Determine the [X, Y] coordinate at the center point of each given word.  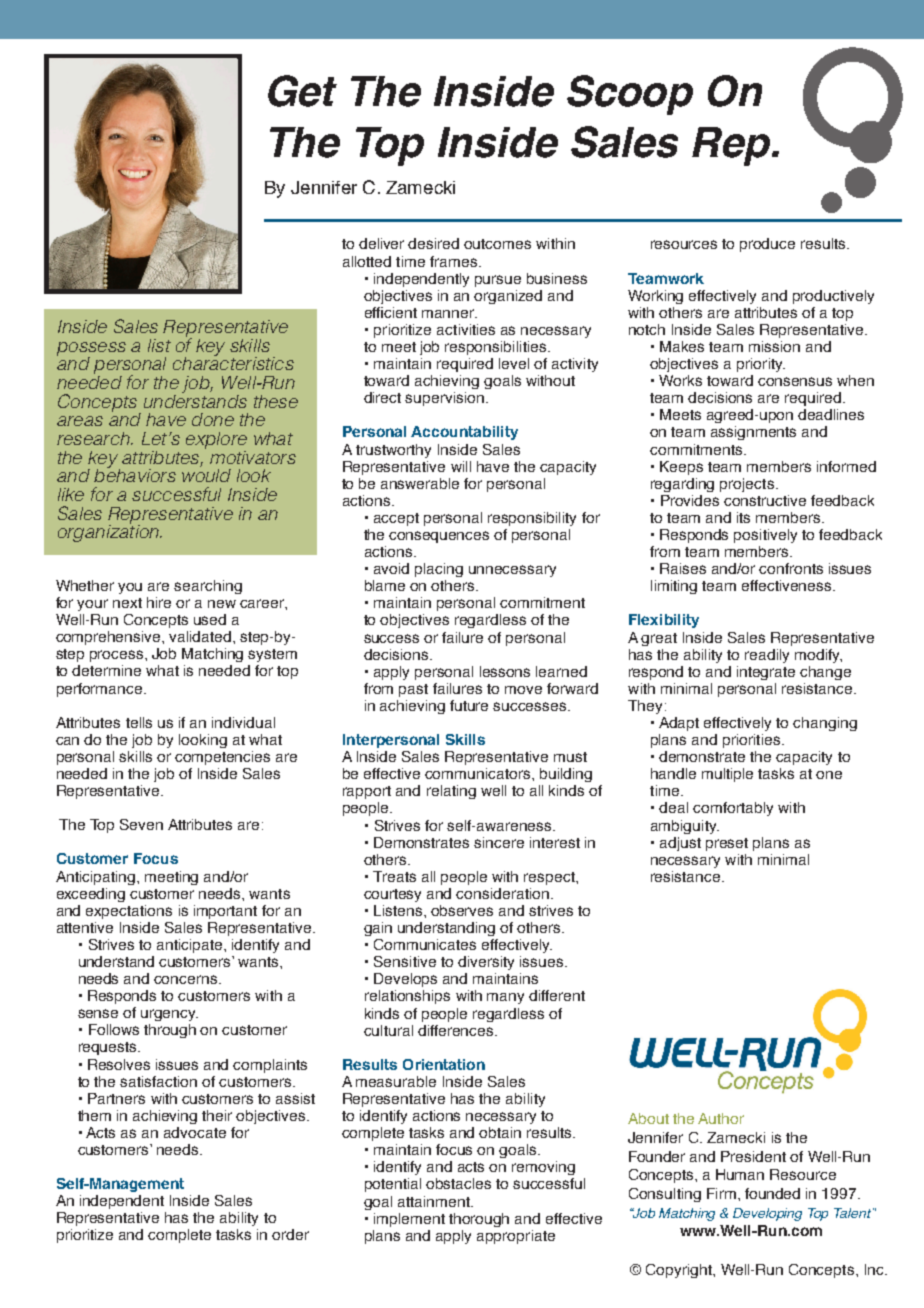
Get [302, 91]
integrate [766, 673]
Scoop [630, 95]
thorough [479, 1220]
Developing [767, 1214]
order [290, 1234]
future [469, 705]
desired [433, 243]
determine [106, 670]
